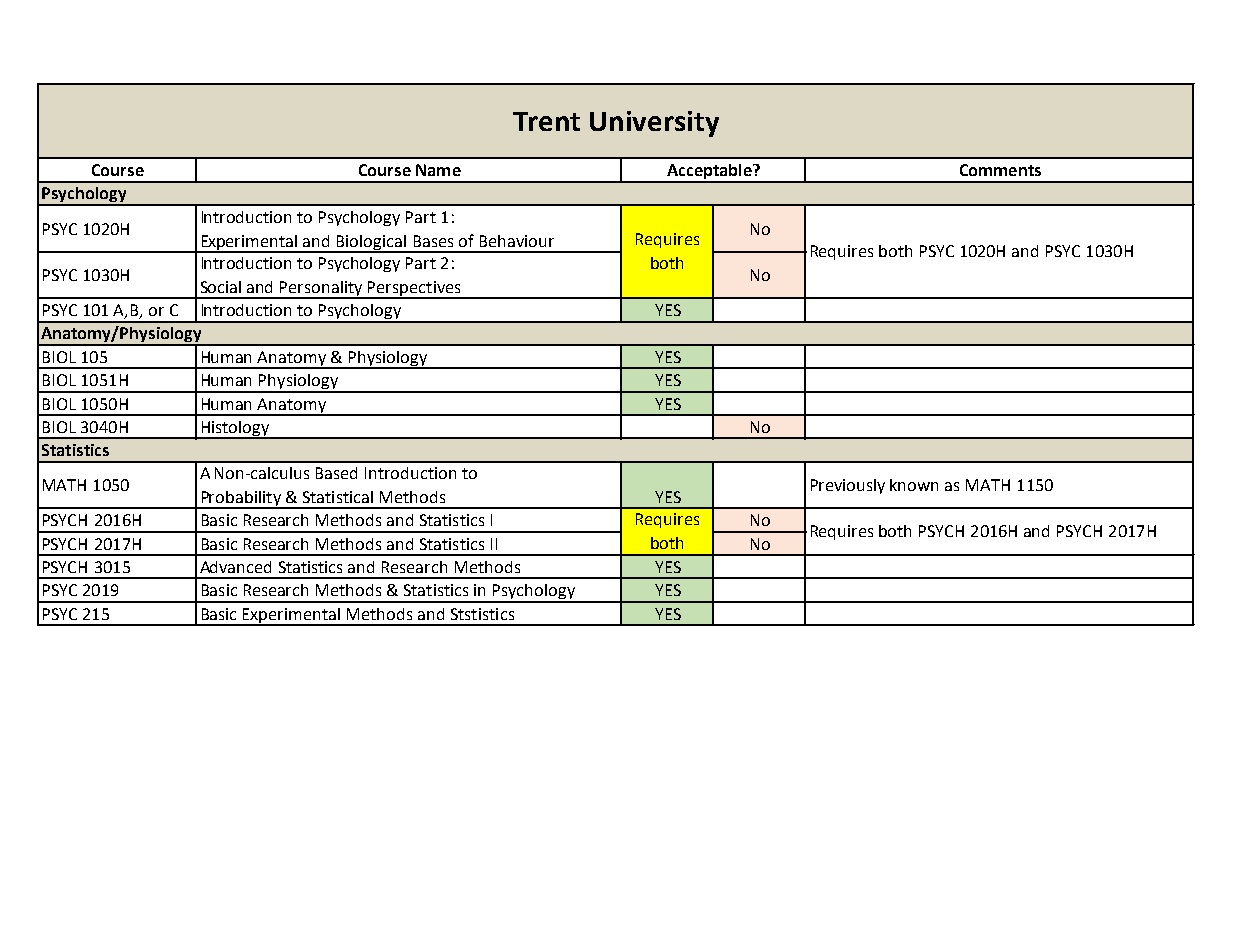 The image size is (1233, 952). Describe the element at coordinates (438, 170) in the screenshot. I see `Name` at that location.
